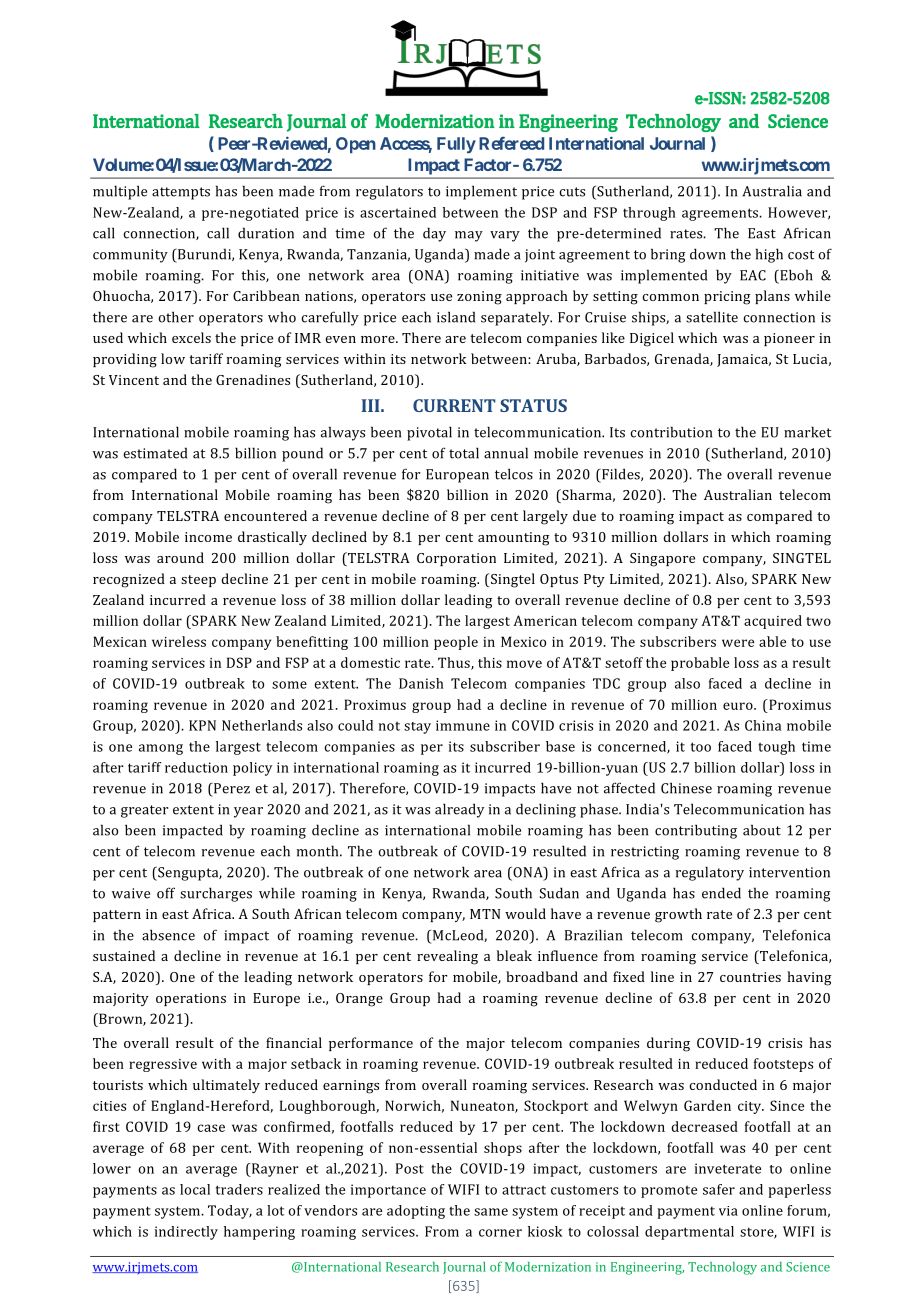  Describe the element at coordinates (459, 810) in the page. I see `already` at that location.
